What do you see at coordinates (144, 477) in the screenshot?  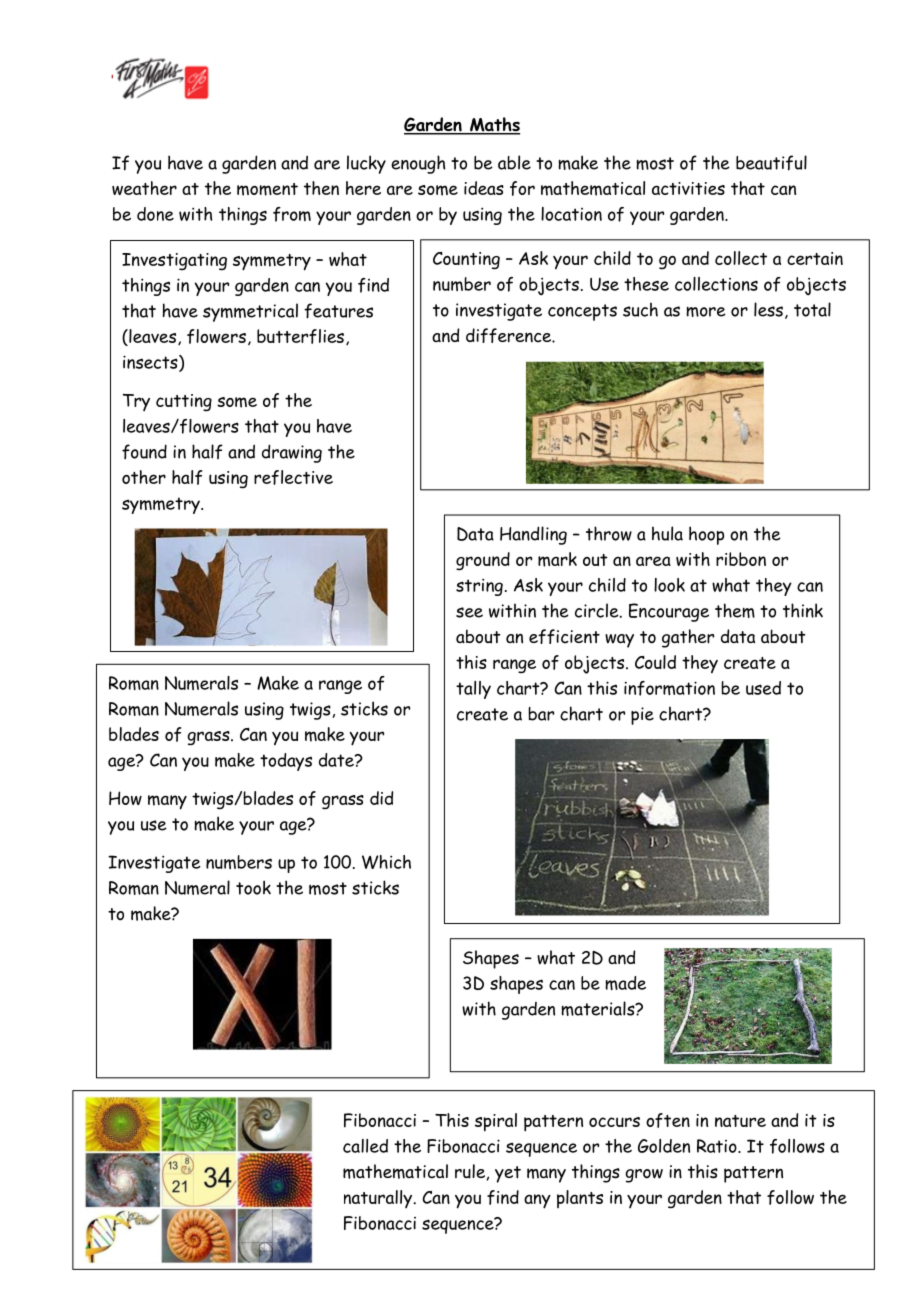 I see `other` at bounding box center [144, 477].
